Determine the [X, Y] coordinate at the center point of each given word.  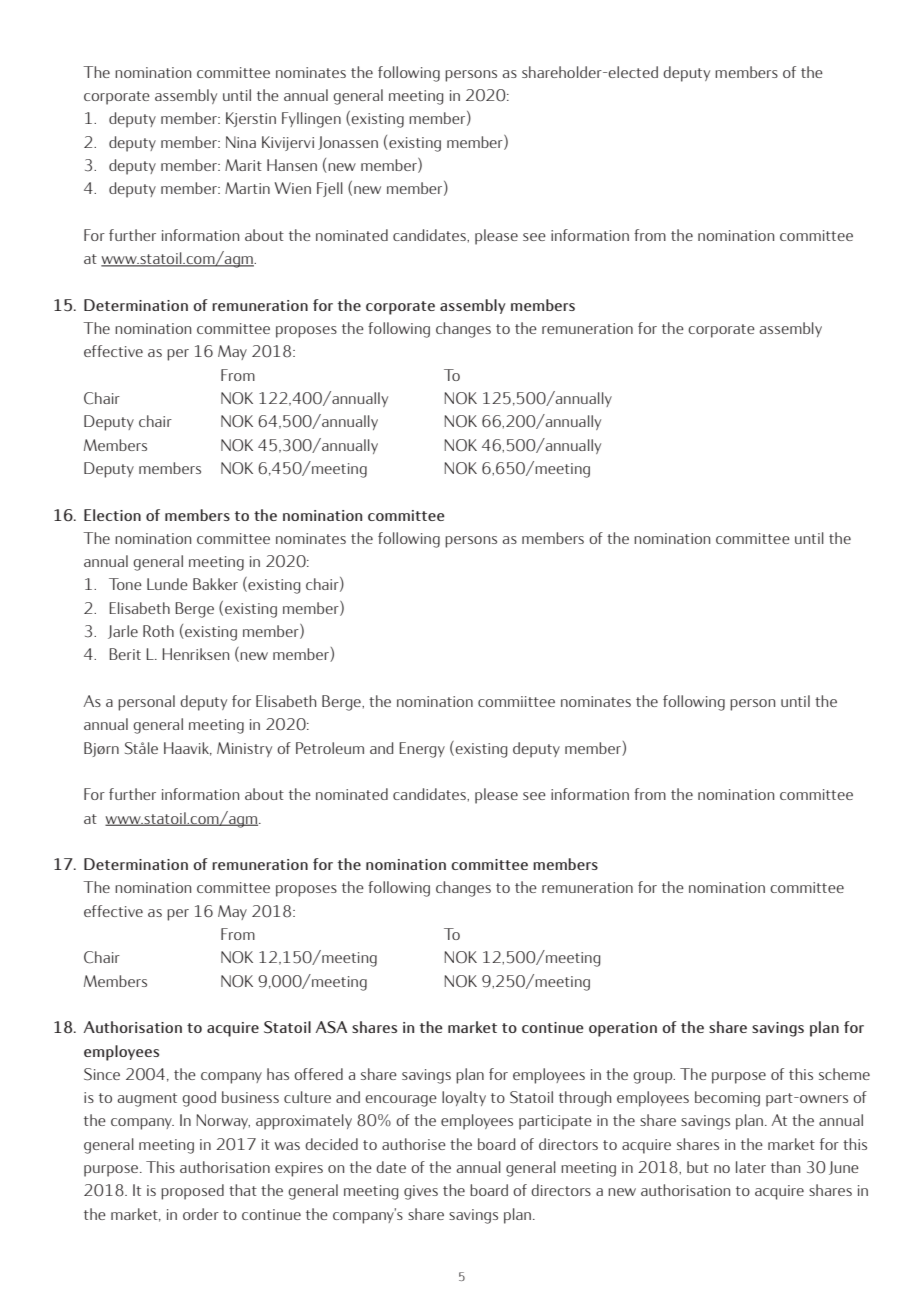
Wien [293, 188]
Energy [422, 750]
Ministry [244, 749]
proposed [192, 1192]
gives [421, 1192]
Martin [247, 188]
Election [112, 515]
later [751, 1167]
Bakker [215, 584]
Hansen [292, 165]
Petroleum [330, 748]
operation [623, 1029]
